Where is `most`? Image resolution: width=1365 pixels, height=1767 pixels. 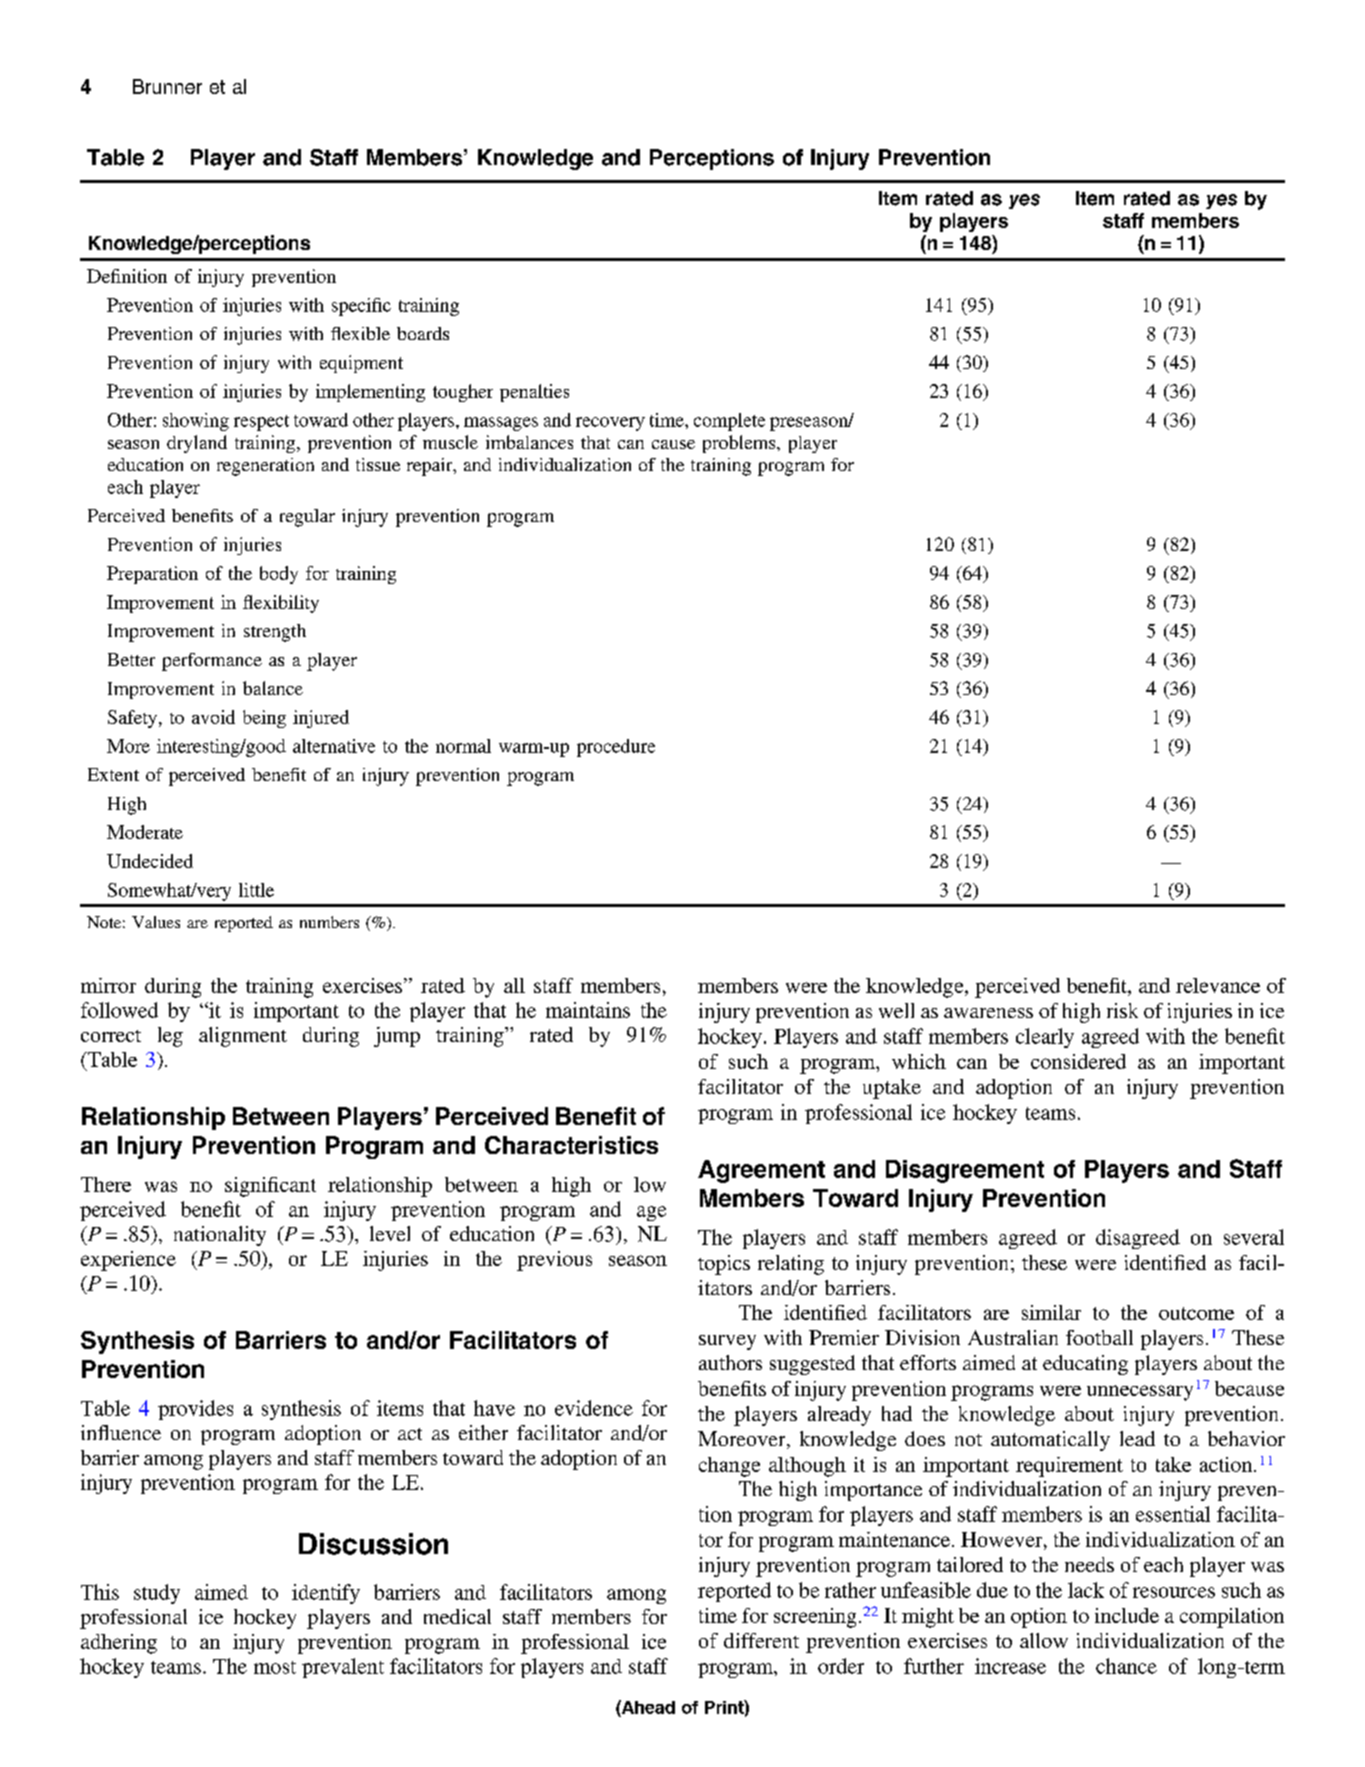
most is located at coordinates (275, 1667).
